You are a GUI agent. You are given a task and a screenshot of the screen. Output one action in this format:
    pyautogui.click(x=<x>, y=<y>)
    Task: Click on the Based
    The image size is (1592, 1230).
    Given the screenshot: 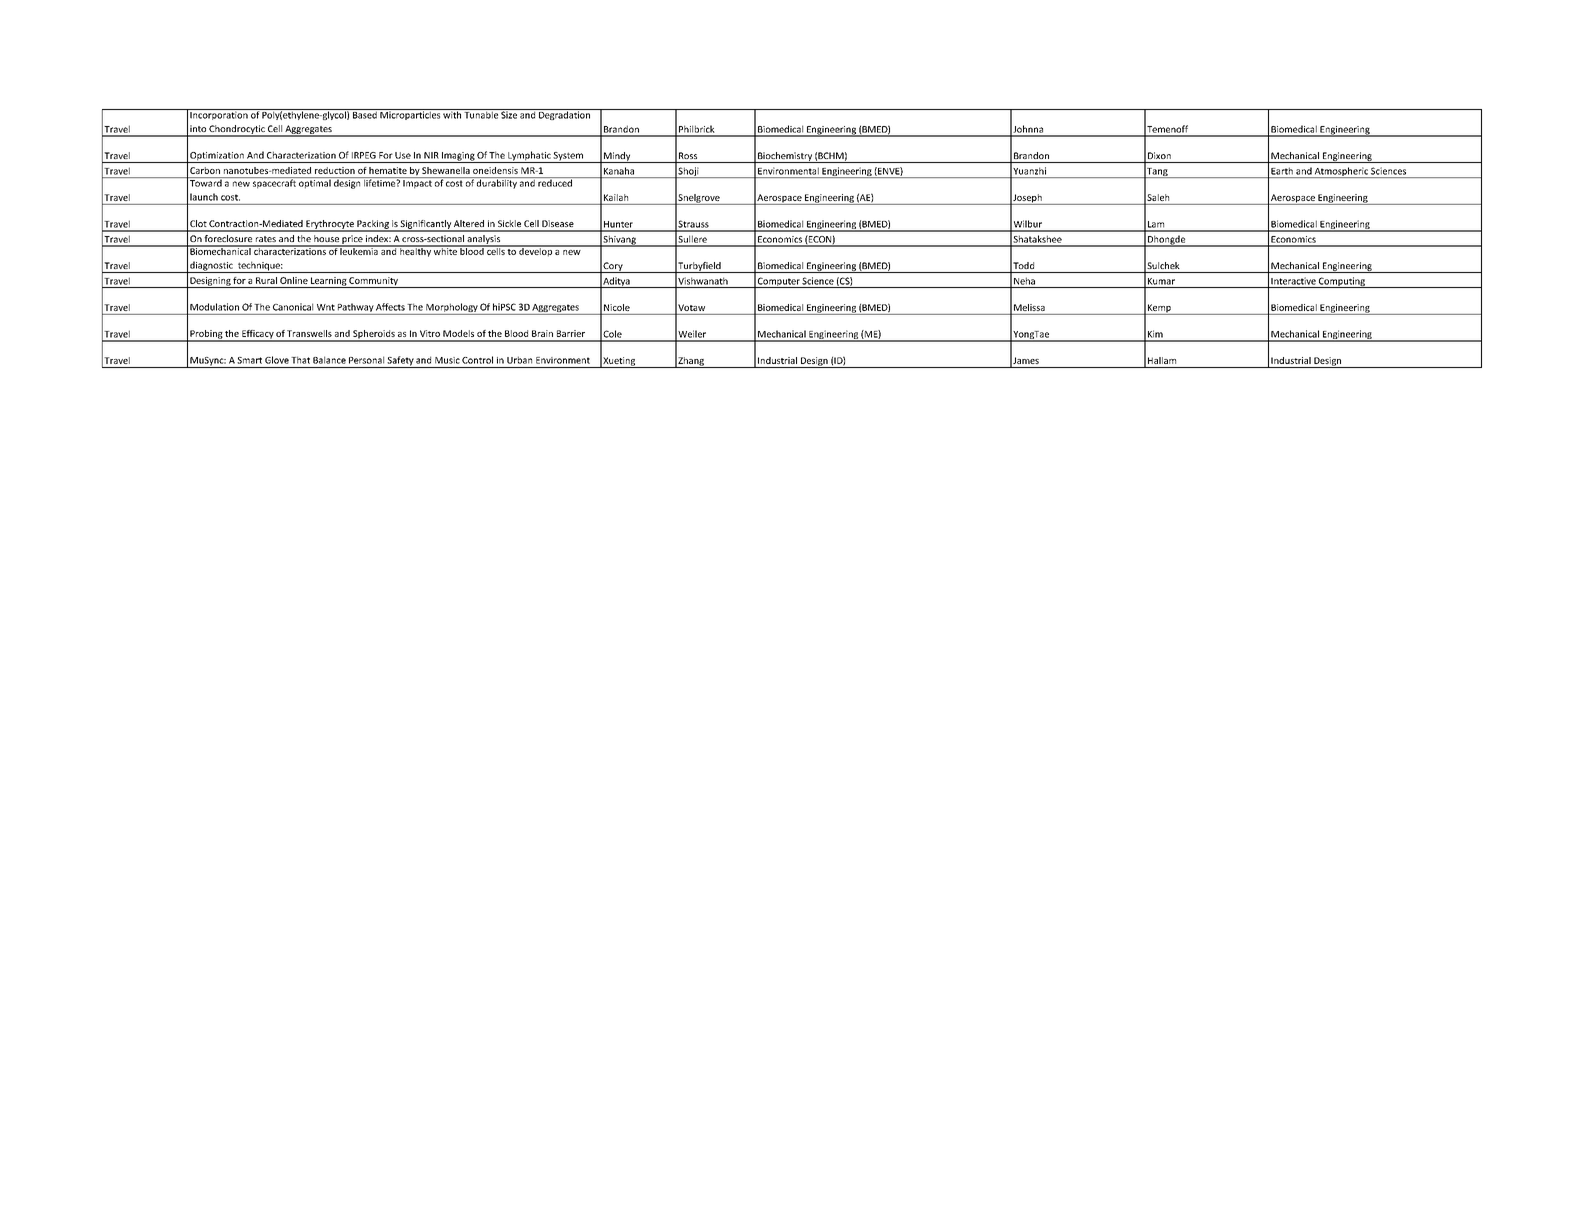 What is the action you would take?
    pyautogui.click(x=365, y=114)
